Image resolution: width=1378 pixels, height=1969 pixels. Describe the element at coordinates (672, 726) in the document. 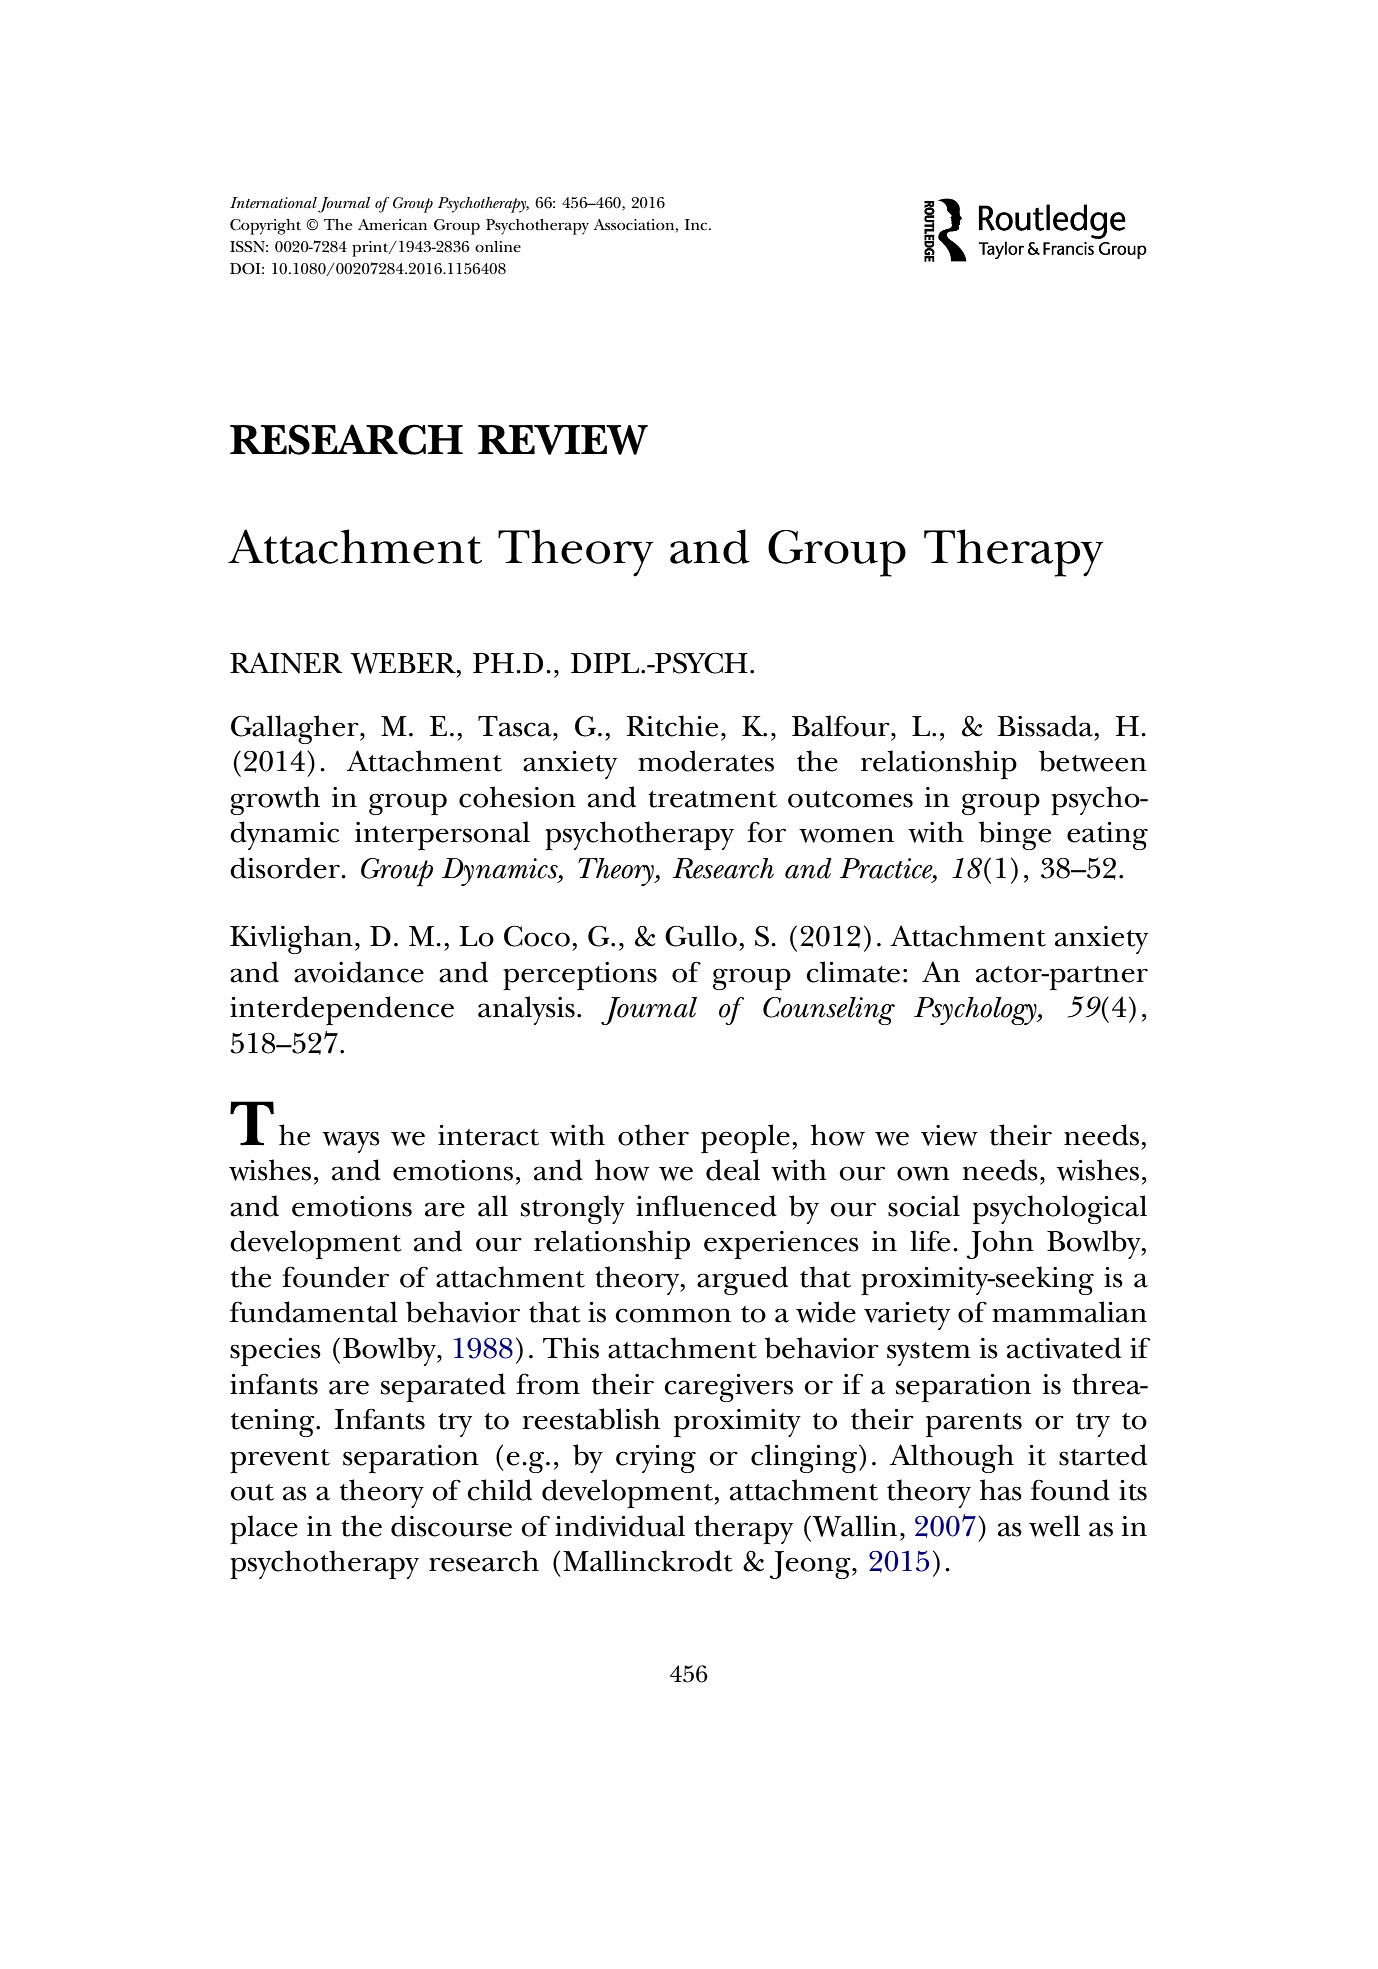

I see `Ritchie` at that location.
